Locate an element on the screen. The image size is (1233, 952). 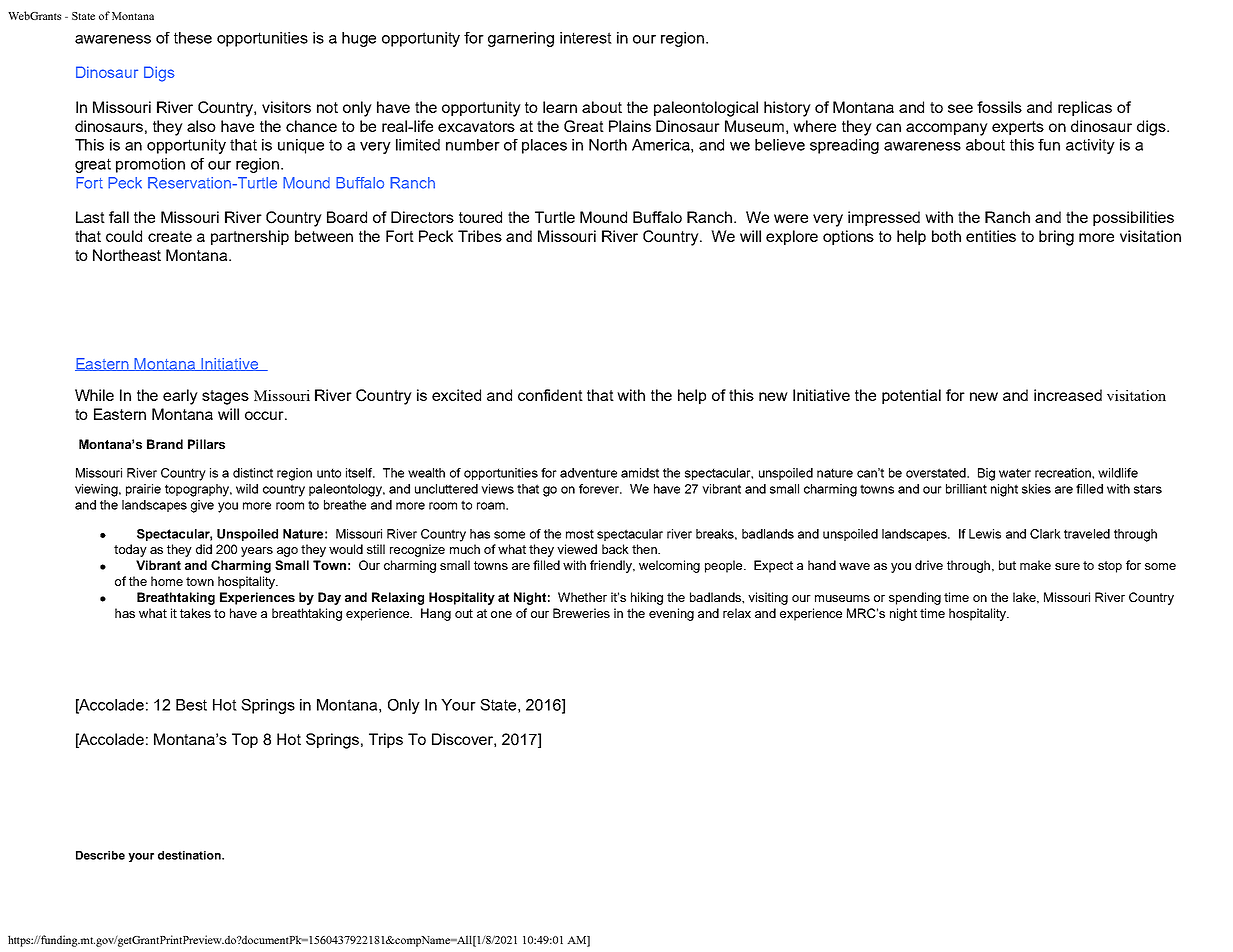
partnership is located at coordinates (250, 237).
